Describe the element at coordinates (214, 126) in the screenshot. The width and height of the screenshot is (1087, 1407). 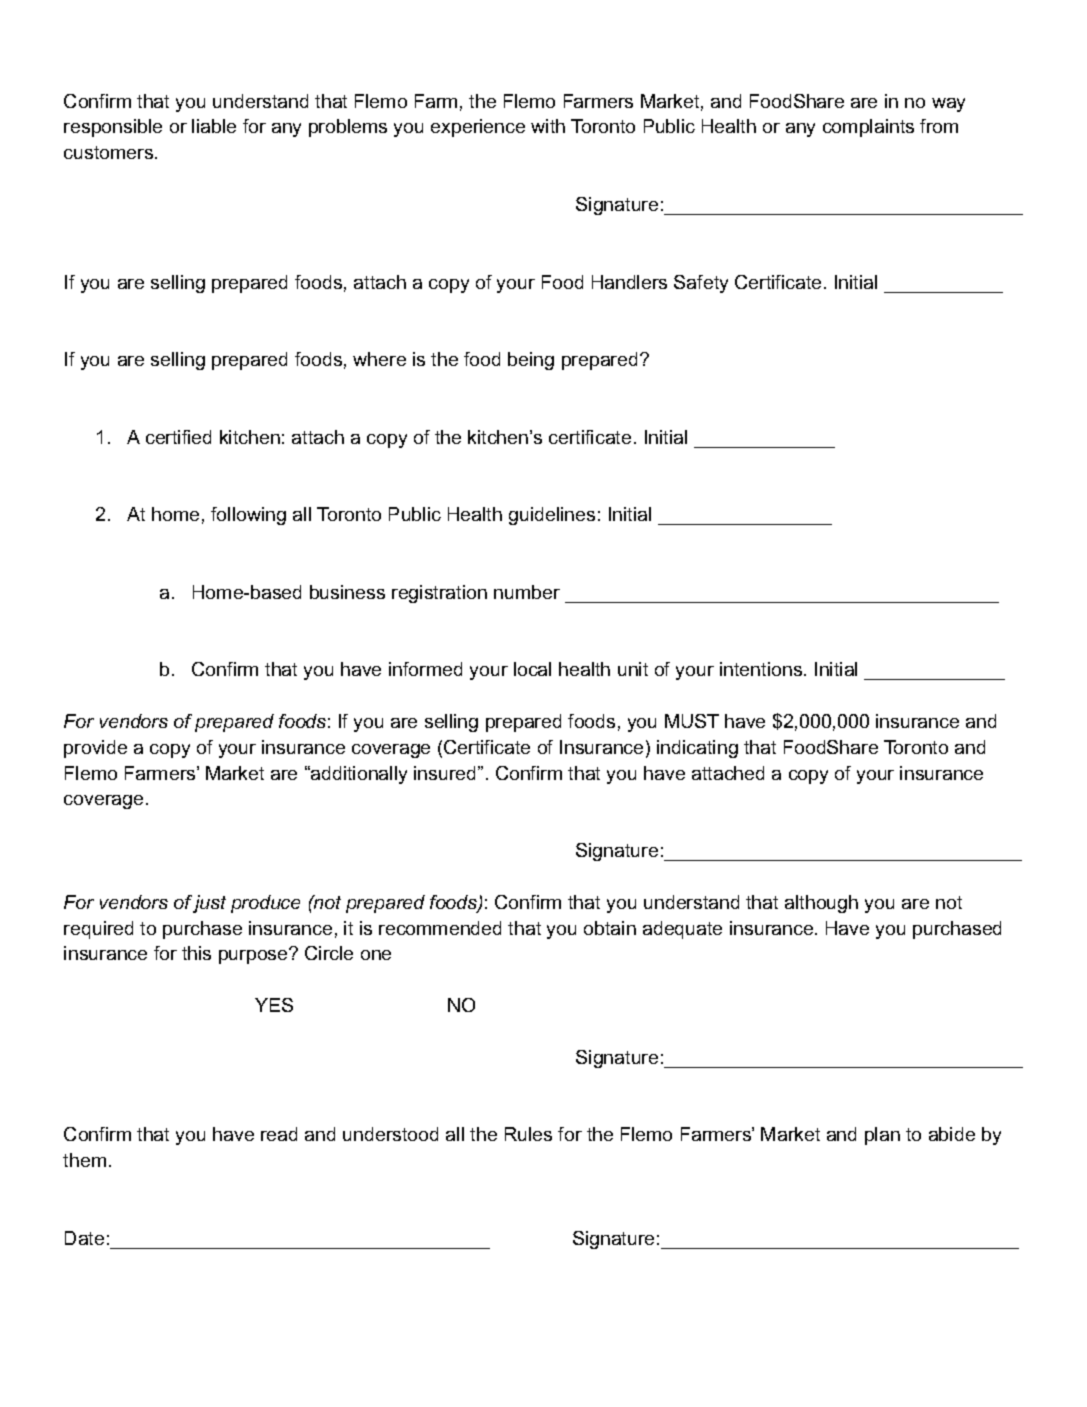
I see `liable` at that location.
